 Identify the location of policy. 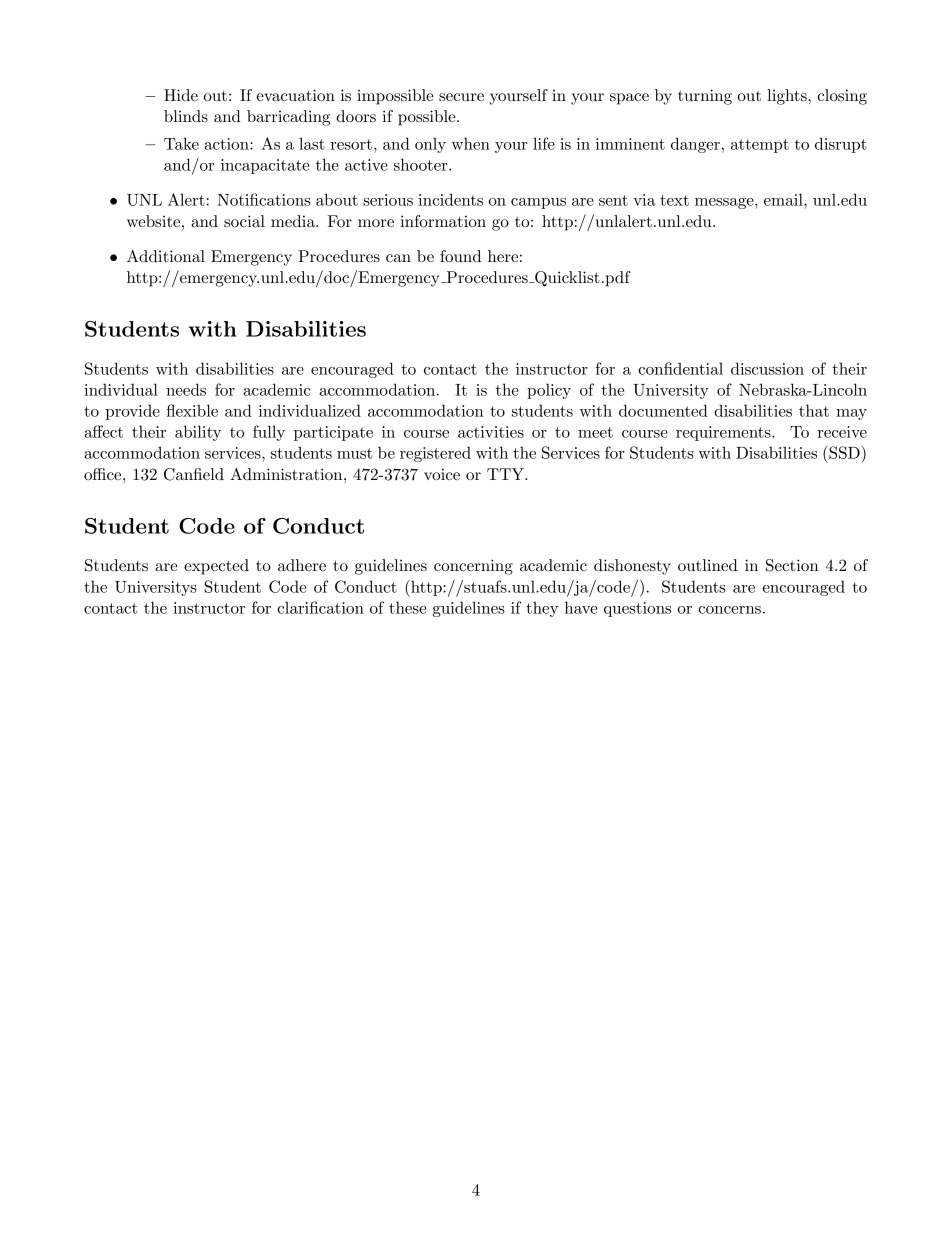
(549, 391).
